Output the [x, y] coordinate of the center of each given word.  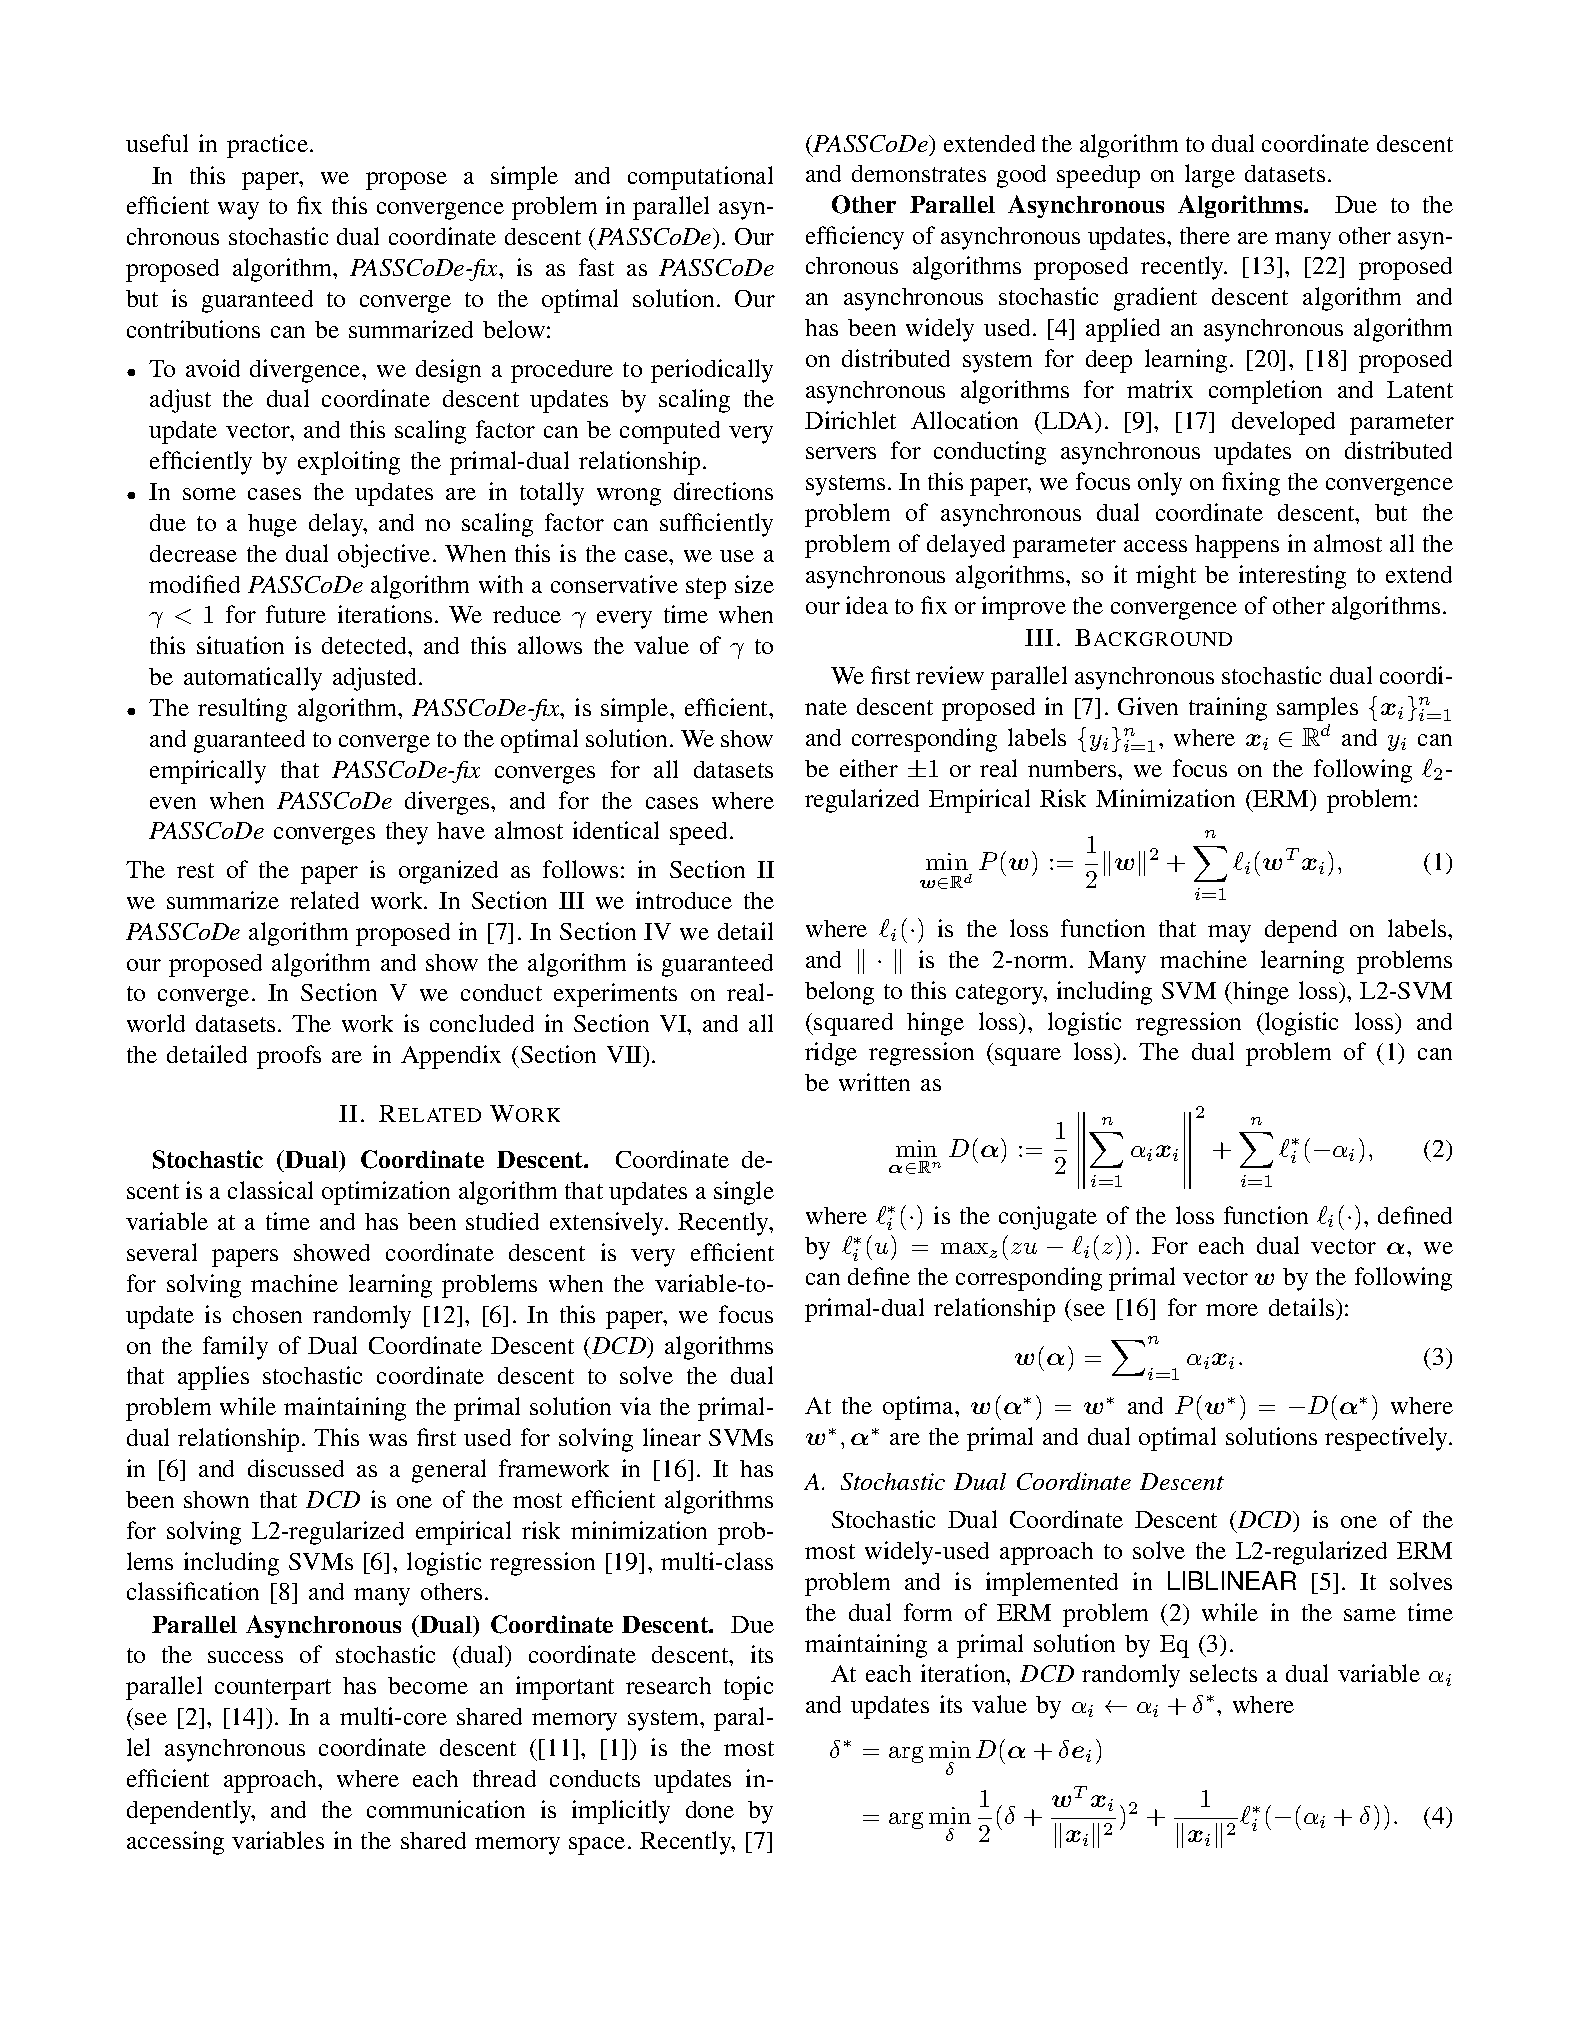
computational [700, 178]
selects [1223, 1673]
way [238, 211]
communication [446, 1809]
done [710, 1809]
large [1210, 176]
